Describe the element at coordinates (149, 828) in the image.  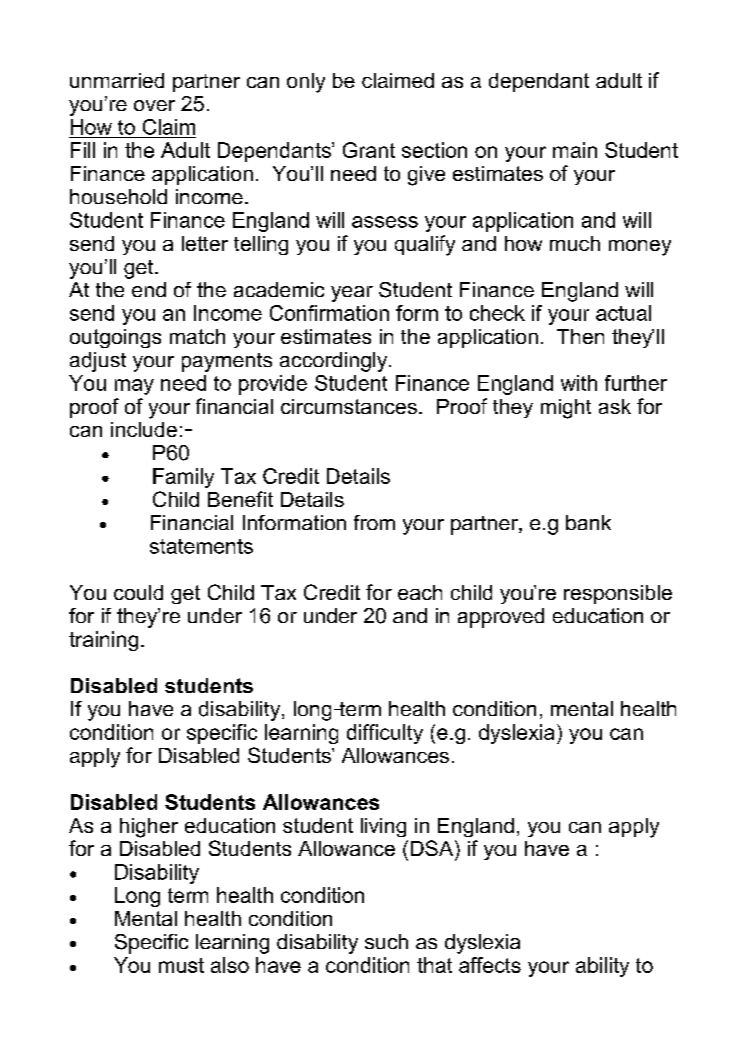
I see `higher` at that location.
